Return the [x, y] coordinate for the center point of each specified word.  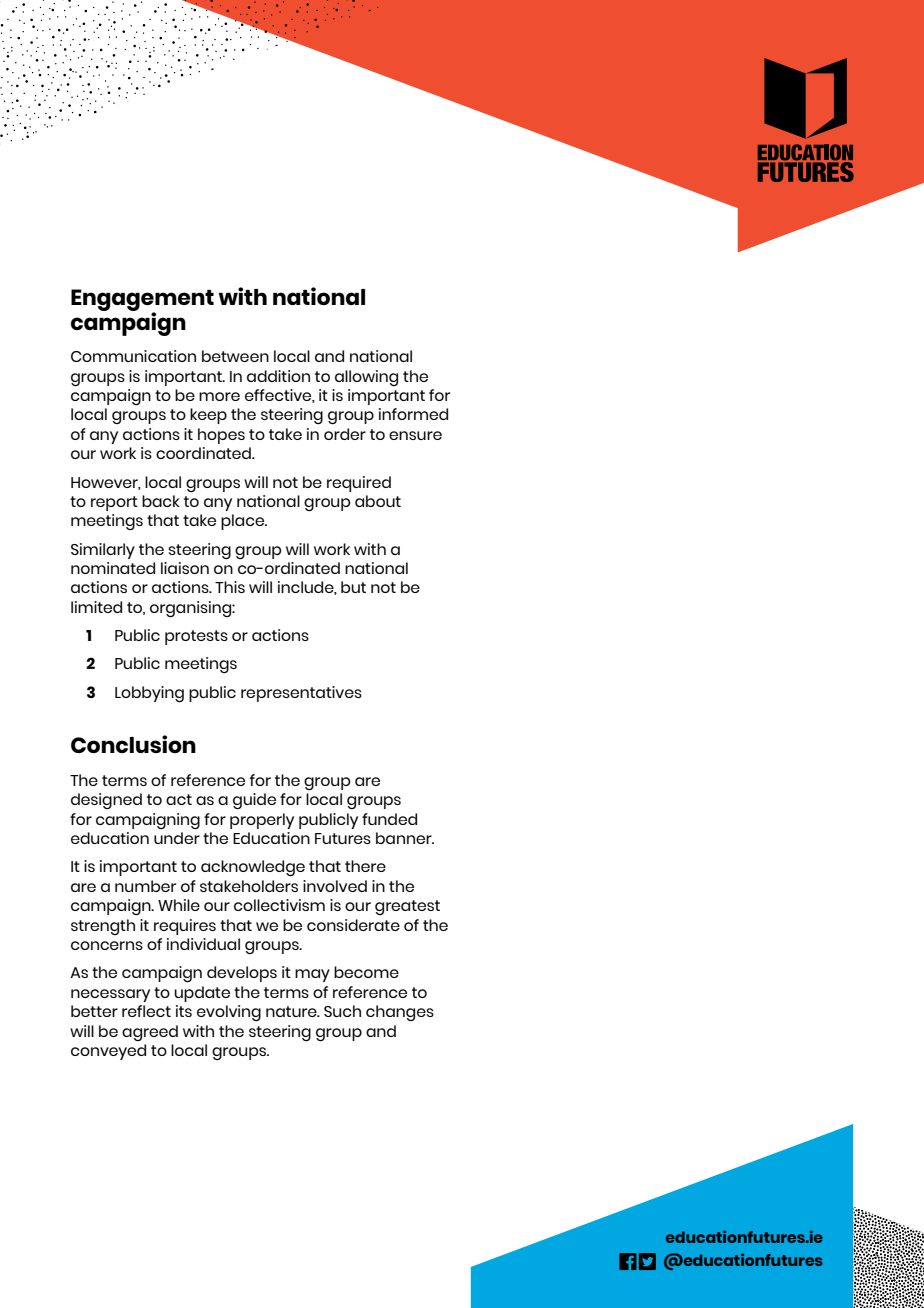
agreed [150, 1033]
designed [106, 801]
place [244, 522]
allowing [366, 378]
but [353, 587]
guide [254, 801]
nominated [113, 568]
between [235, 356]
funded [389, 819]
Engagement [142, 301]
